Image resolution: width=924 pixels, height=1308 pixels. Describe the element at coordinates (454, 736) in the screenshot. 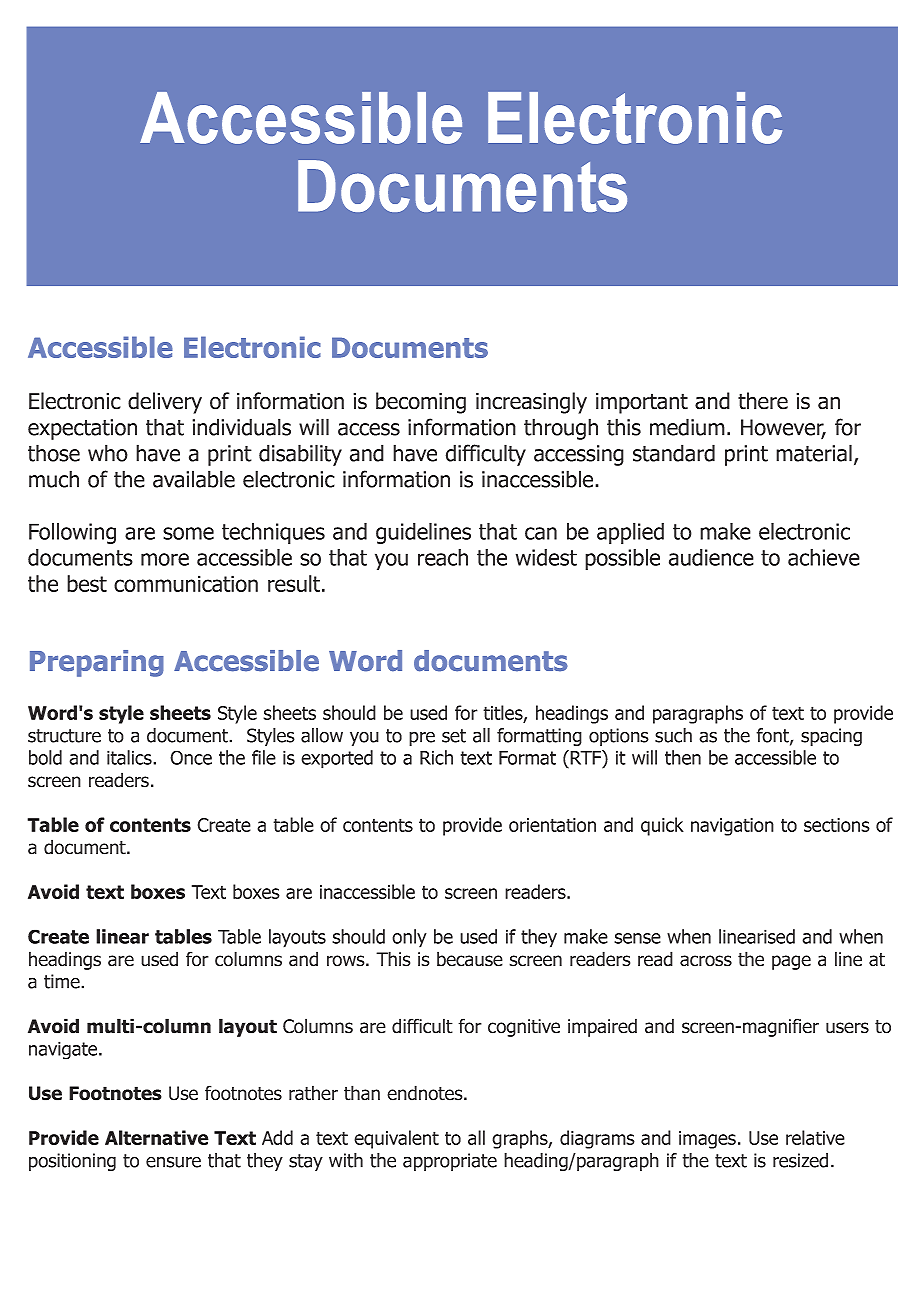

I see `set` at that location.
